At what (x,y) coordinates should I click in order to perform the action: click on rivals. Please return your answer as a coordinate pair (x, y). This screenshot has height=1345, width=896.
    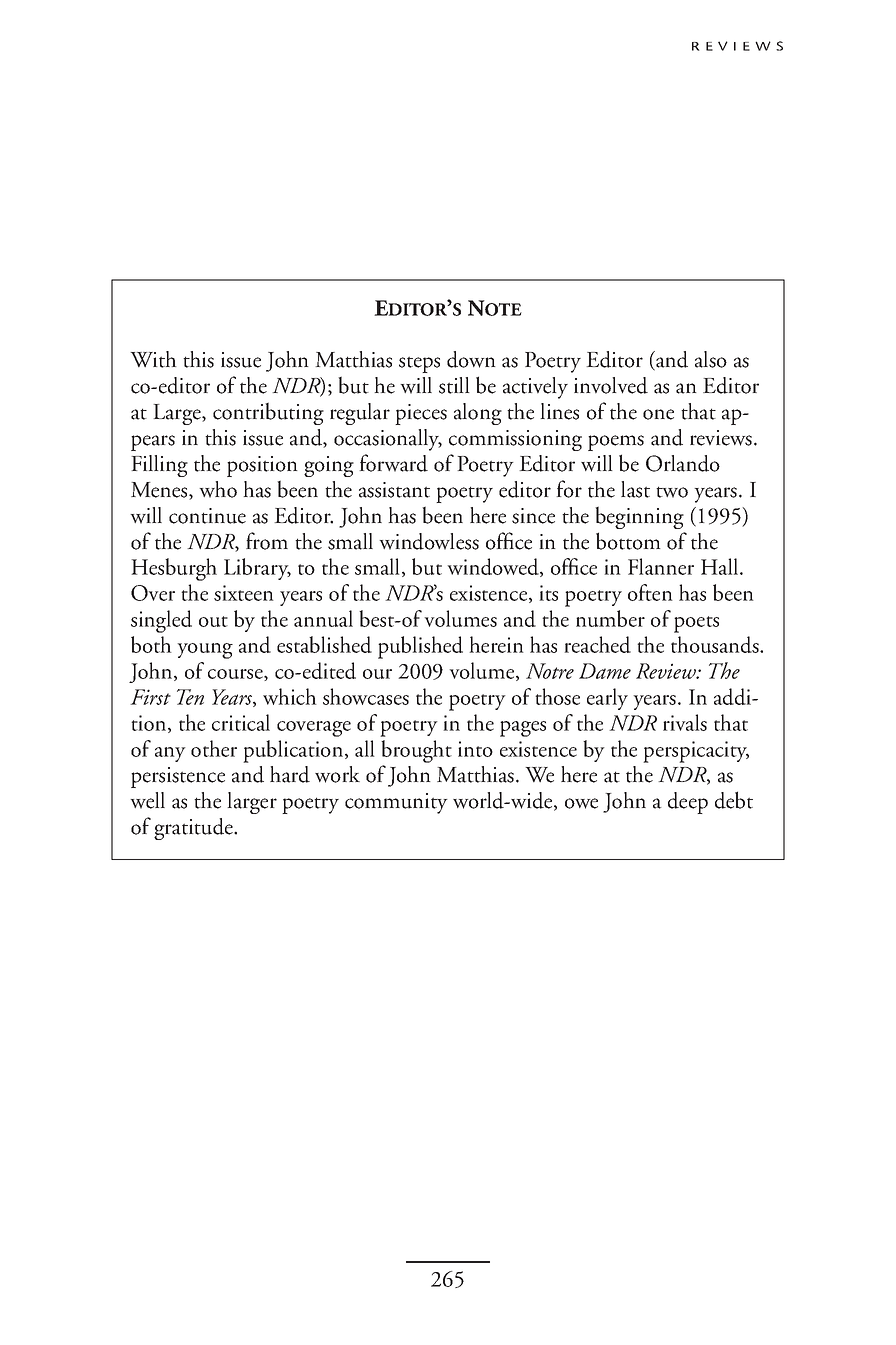
    Looking at the image, I should click on (685, 722).
